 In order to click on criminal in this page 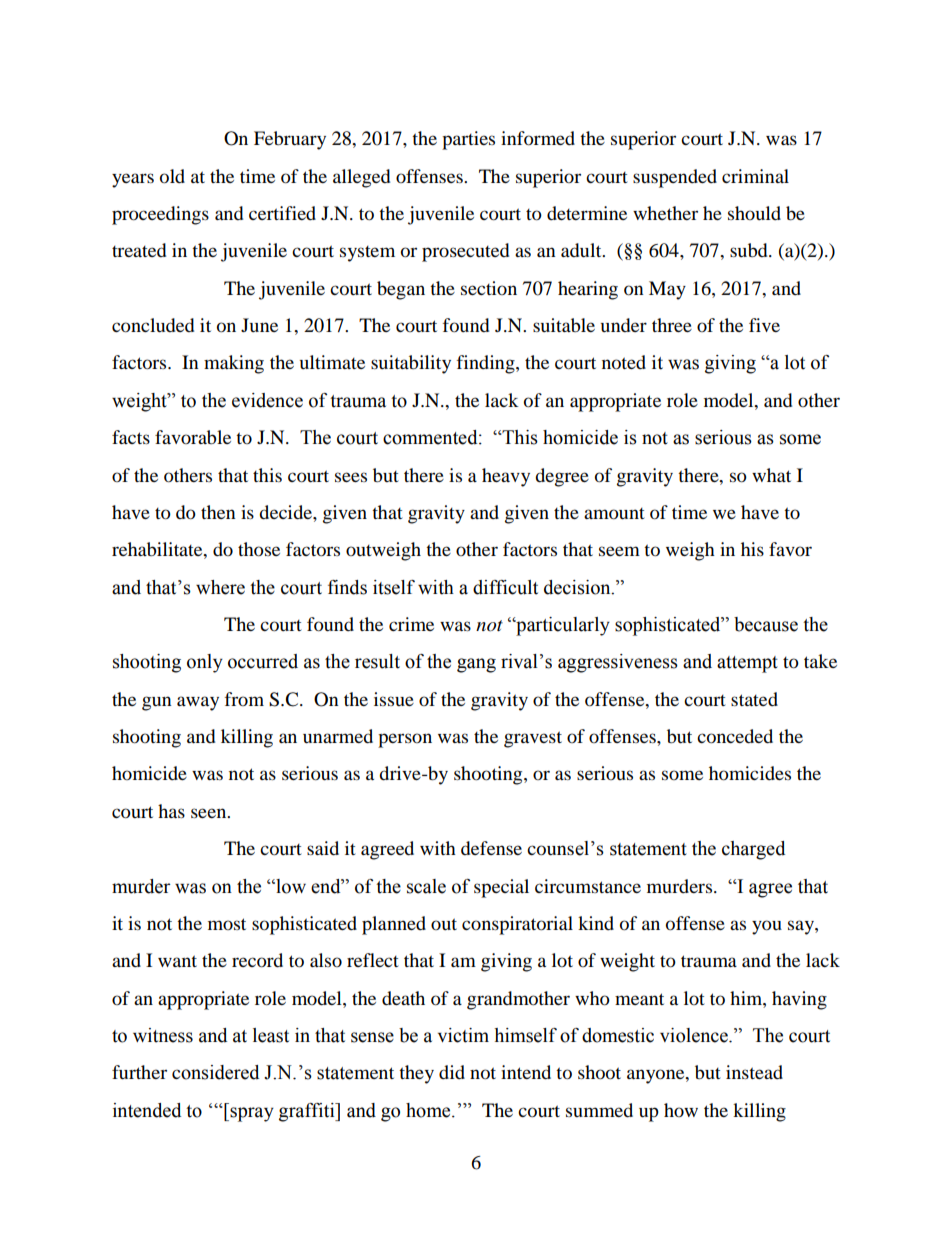, I will do `click(755, 176)`.
